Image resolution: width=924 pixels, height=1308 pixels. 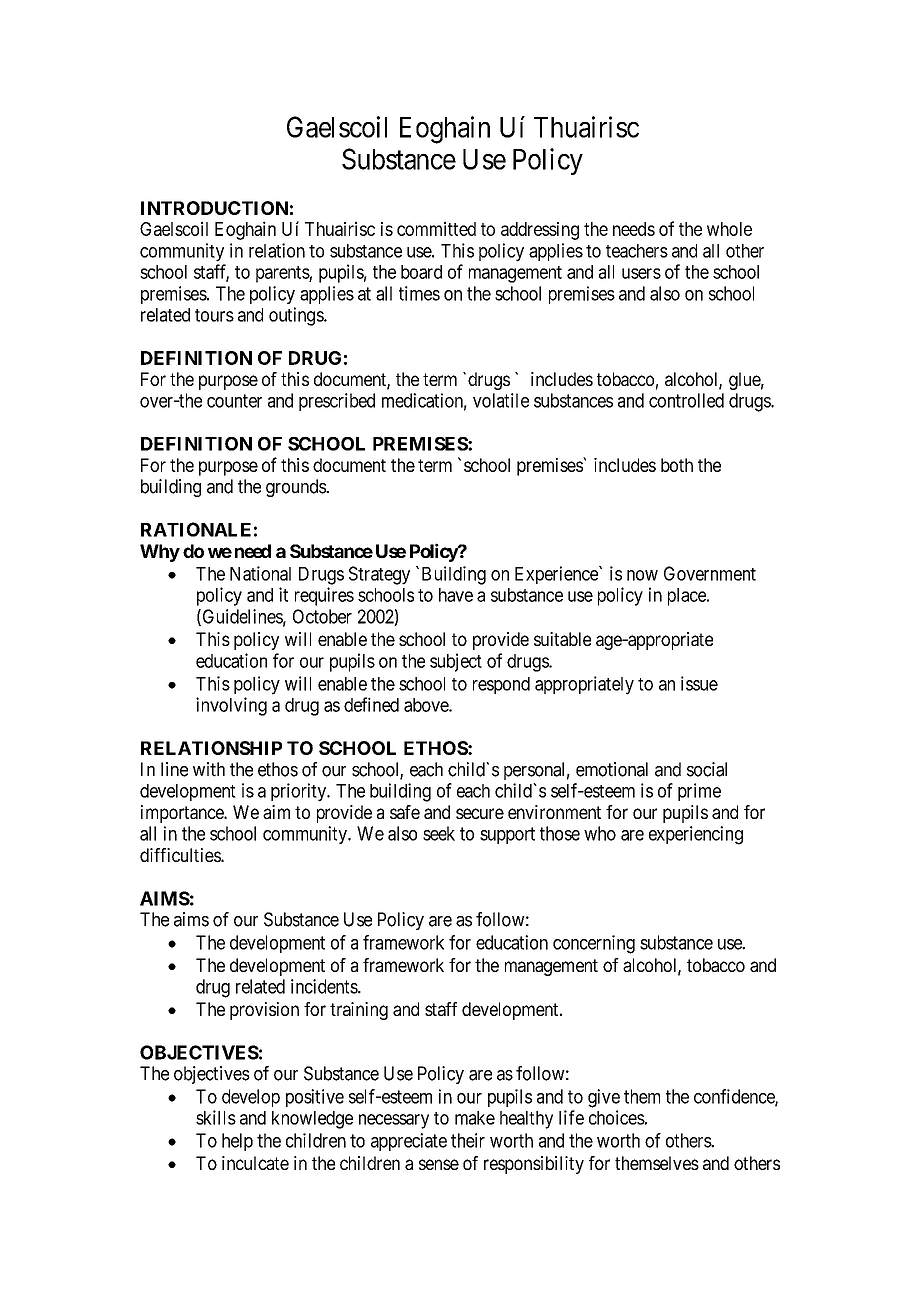 I want to click on their, so click(x=468, y=1140).
